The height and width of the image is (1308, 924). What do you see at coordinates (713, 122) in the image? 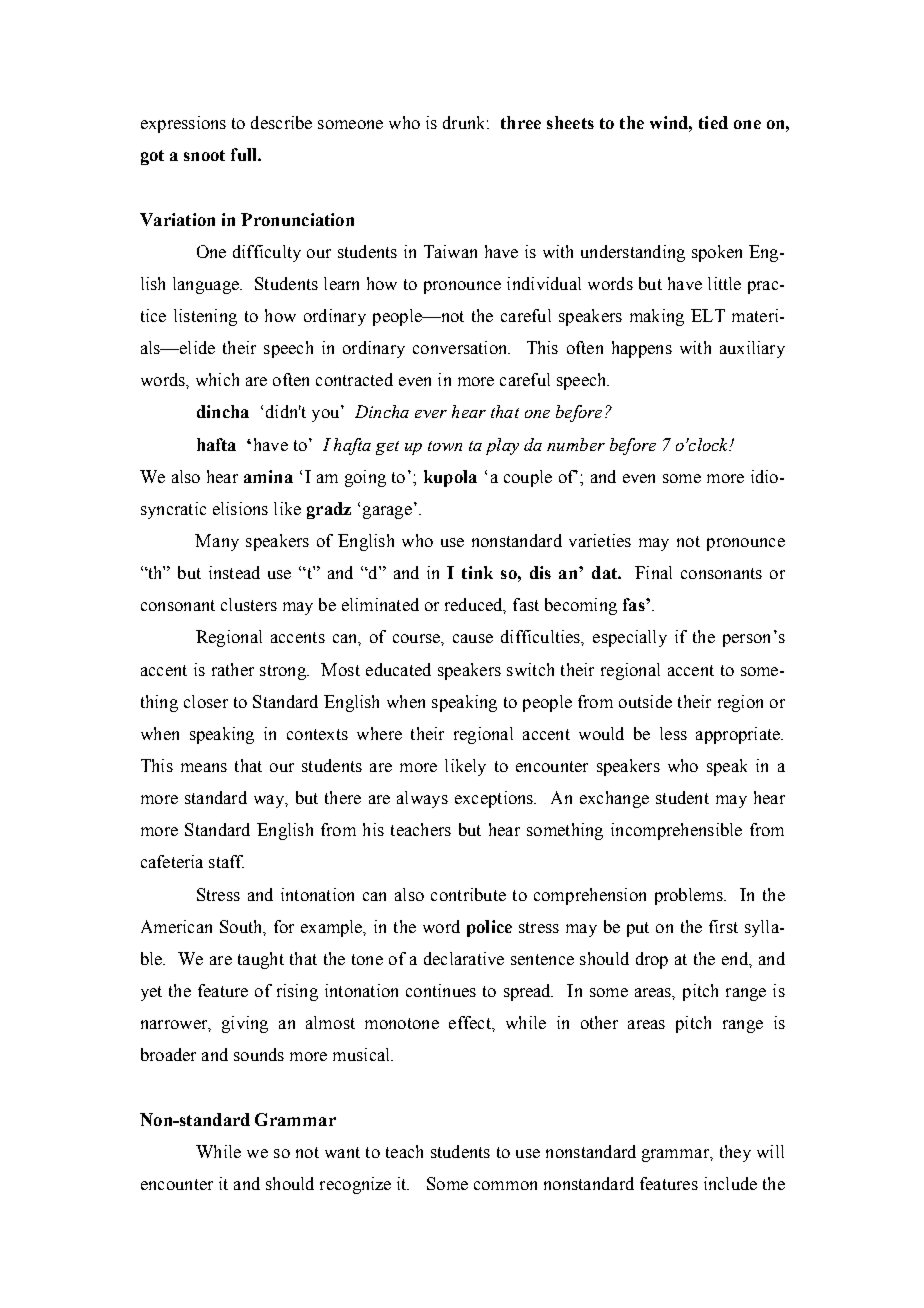
I see `tied` at bounding box center [713, 122].
